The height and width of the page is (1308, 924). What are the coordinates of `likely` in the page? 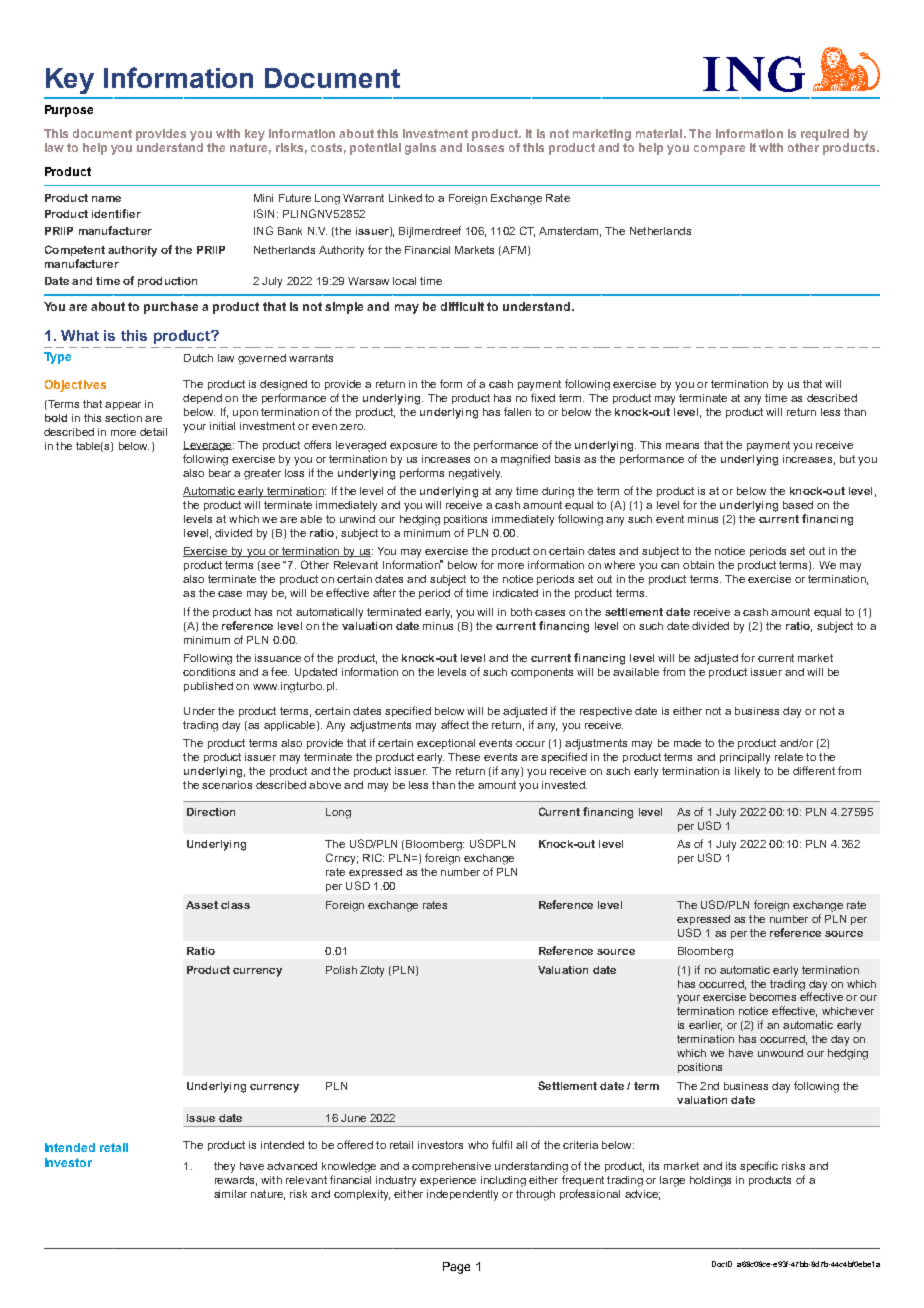 It's located at (747, 772).
